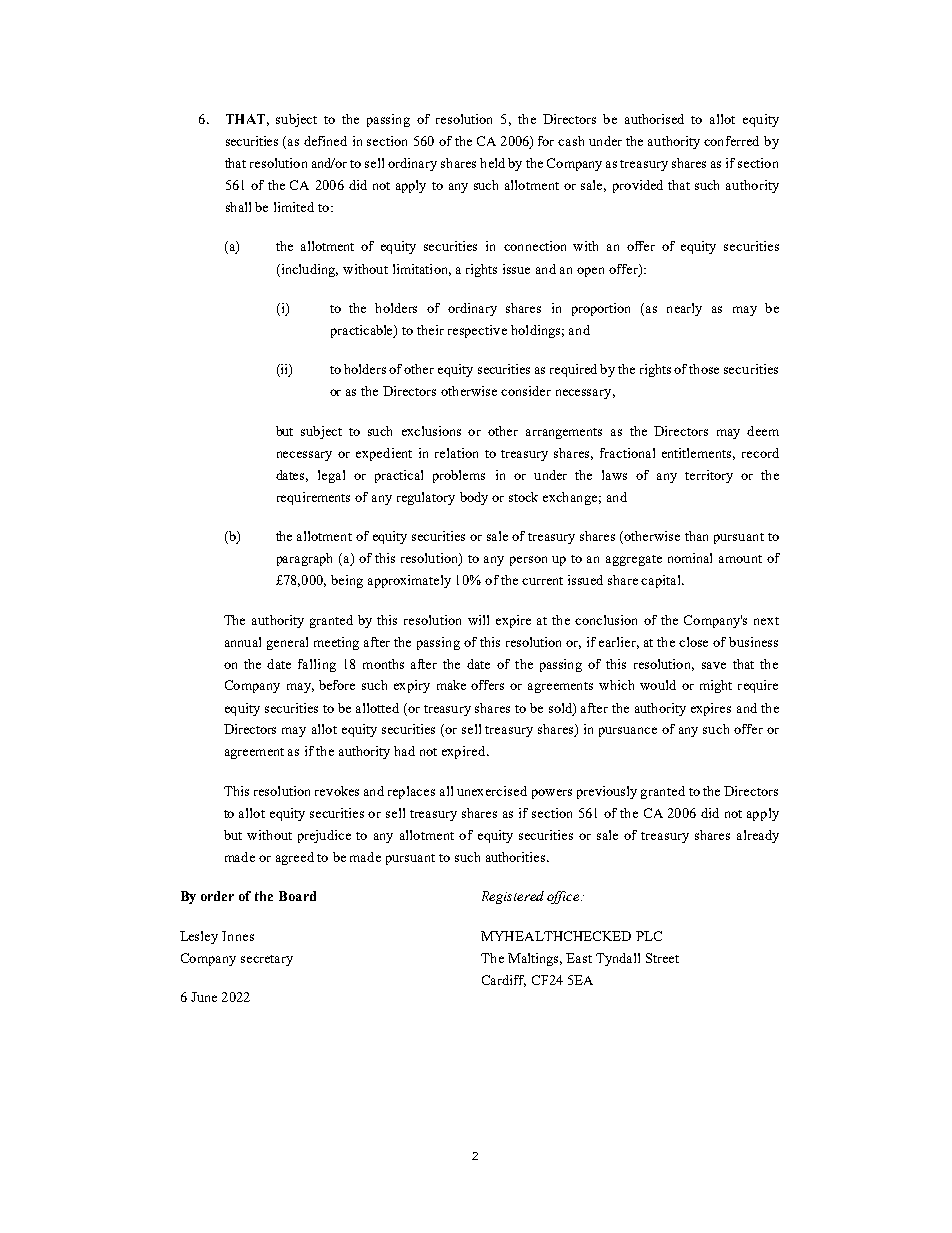 Image resolution: width=952 pixels, height=1233 pixels. What do you see at coordinates (325, 141) in the screenshot?
I see `defined` at bounding box center [325, 141].
